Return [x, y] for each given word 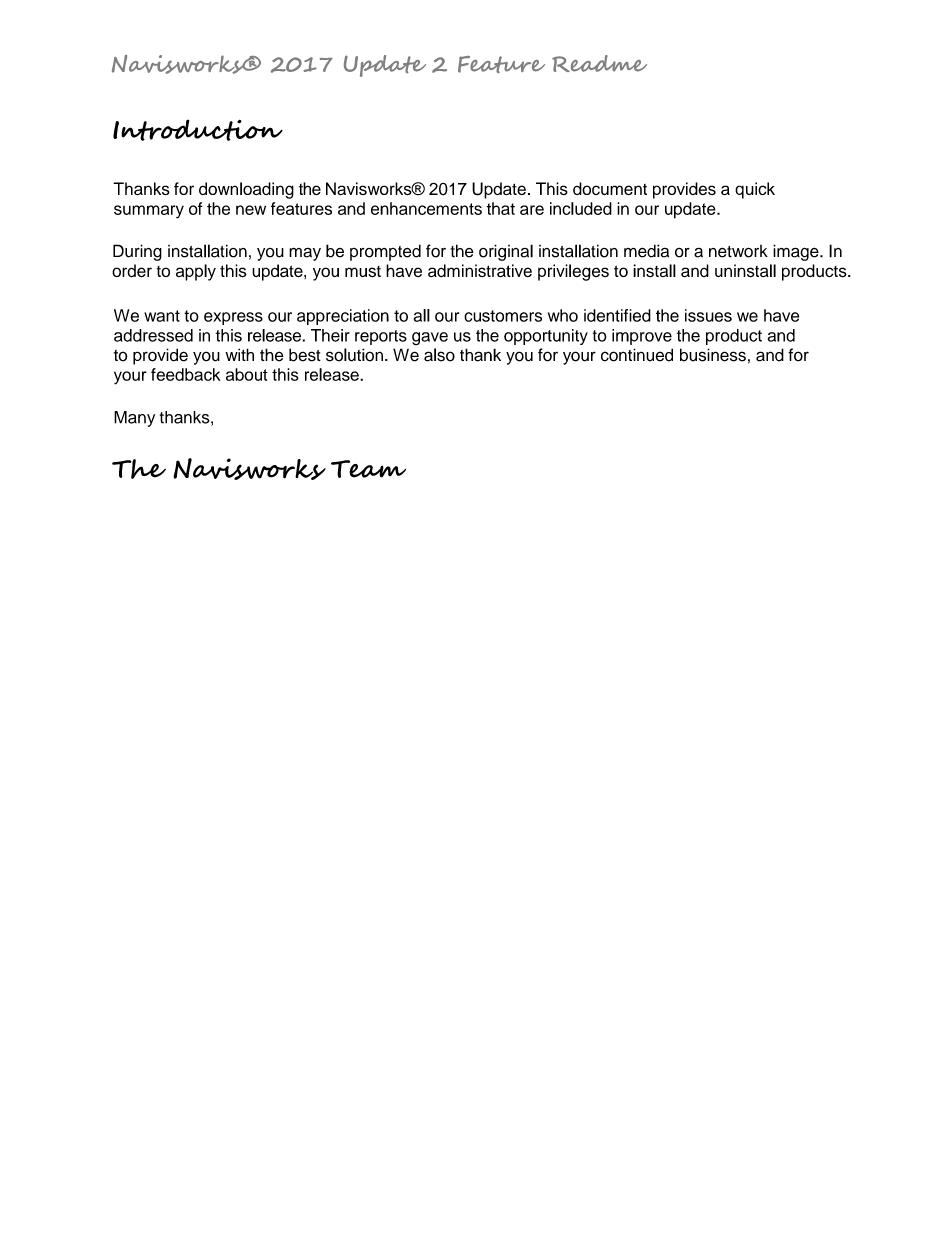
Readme [599, 63]
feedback [185, 374]
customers [503, 316]
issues [708, 315]
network [738, 251]
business [713, 355]
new [251, 210]
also [439, 355]
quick [755, 190]
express [233, 318]
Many [134, 419]
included [581, 208]
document [610, 188]
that [500, 208]
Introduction [198, 130]
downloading [246, 190]
